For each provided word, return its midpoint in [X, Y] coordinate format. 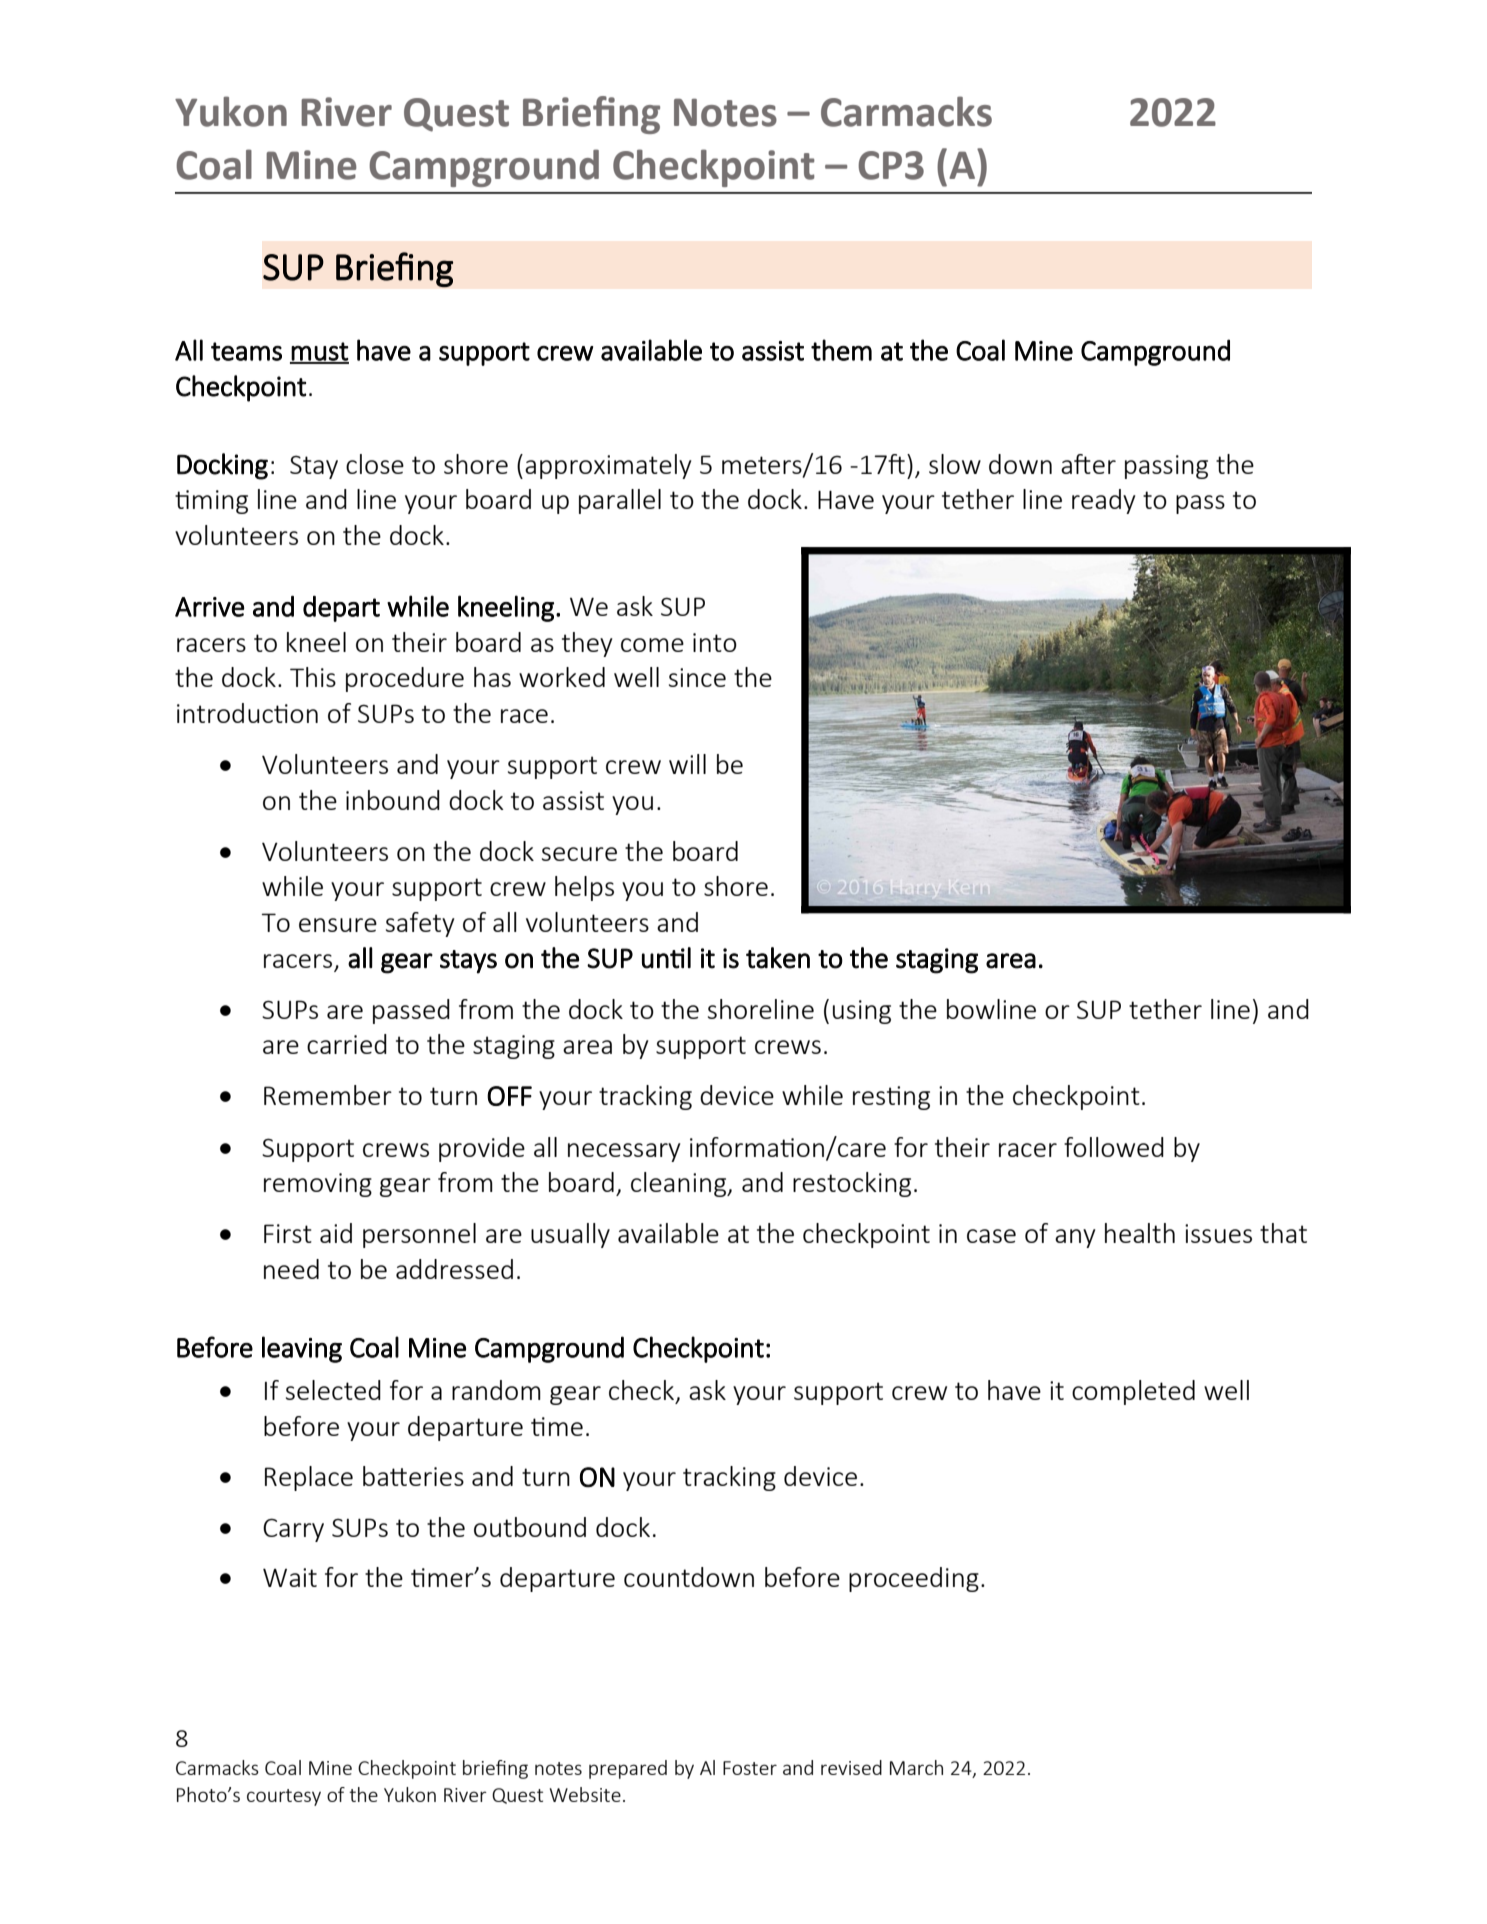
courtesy [284, 1797]
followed [1114, 1147]
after [1088, 464]
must [319, 352]
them [841, 350]
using [862, 1012]
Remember [328, 1095]
